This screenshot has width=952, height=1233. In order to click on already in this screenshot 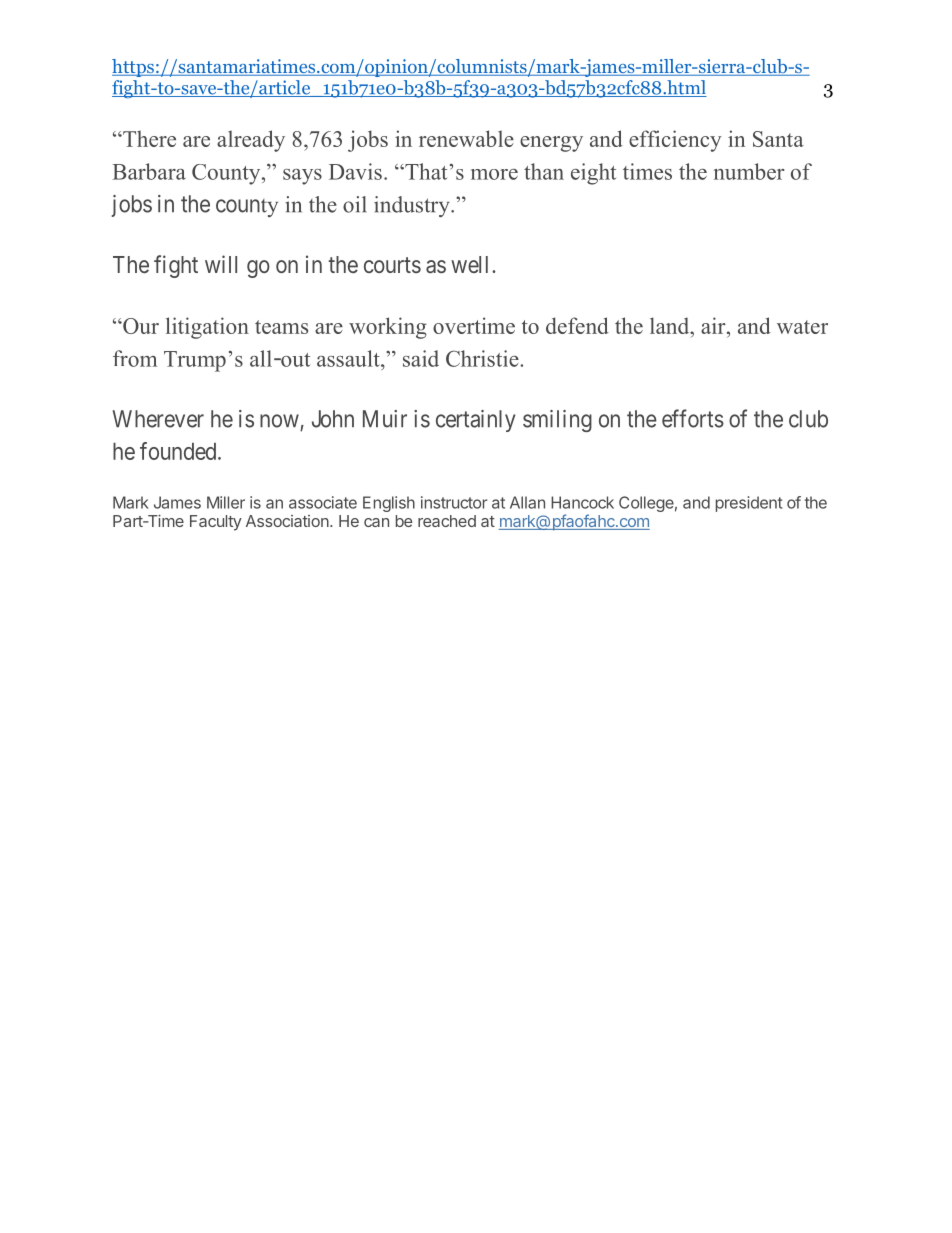, I will do `click(251, 141)`.
